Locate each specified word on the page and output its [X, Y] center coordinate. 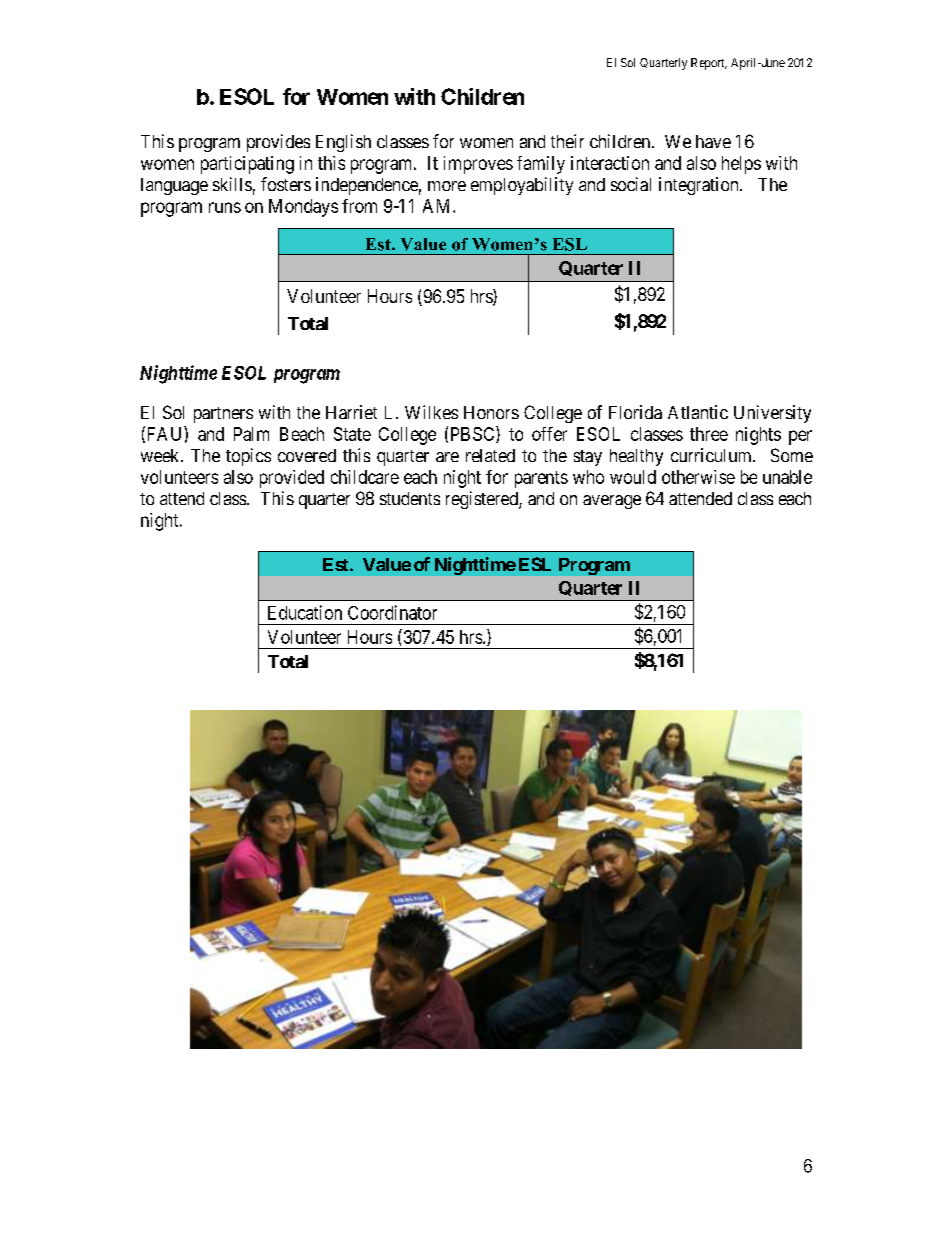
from [359, 206]
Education [305, 612]
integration [700, 186]
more [447, 186]
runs [225, 207]
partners [223, 415]
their [567, 141]
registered [483, 500]
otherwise [698, 477]
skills [232, 184]
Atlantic [698, 412]
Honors [491, 412]
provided [292, 479]
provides [278, 143]
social [631, 184]
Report [709, 64]
